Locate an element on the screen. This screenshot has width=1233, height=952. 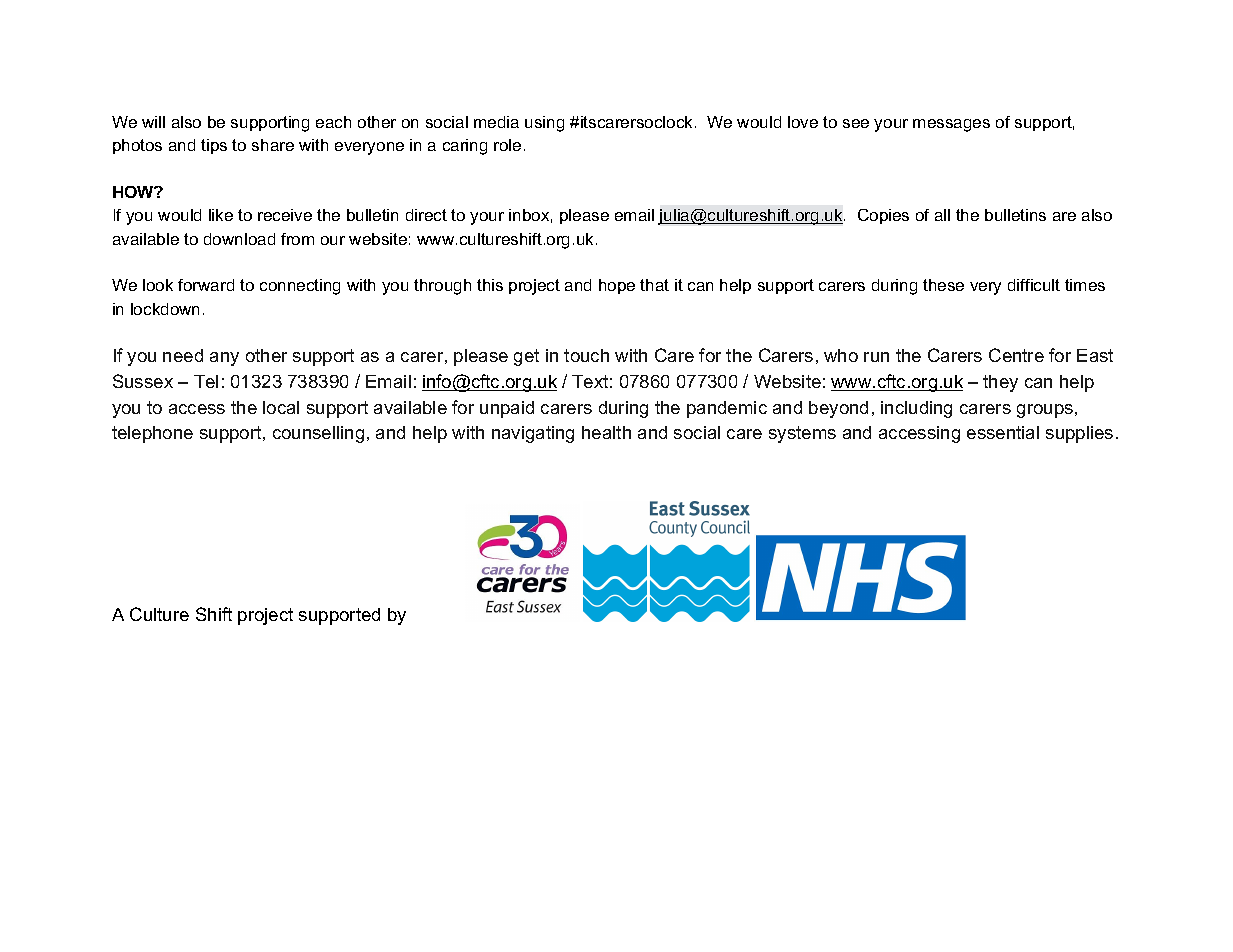
these is located at coordinates (943, 285).
